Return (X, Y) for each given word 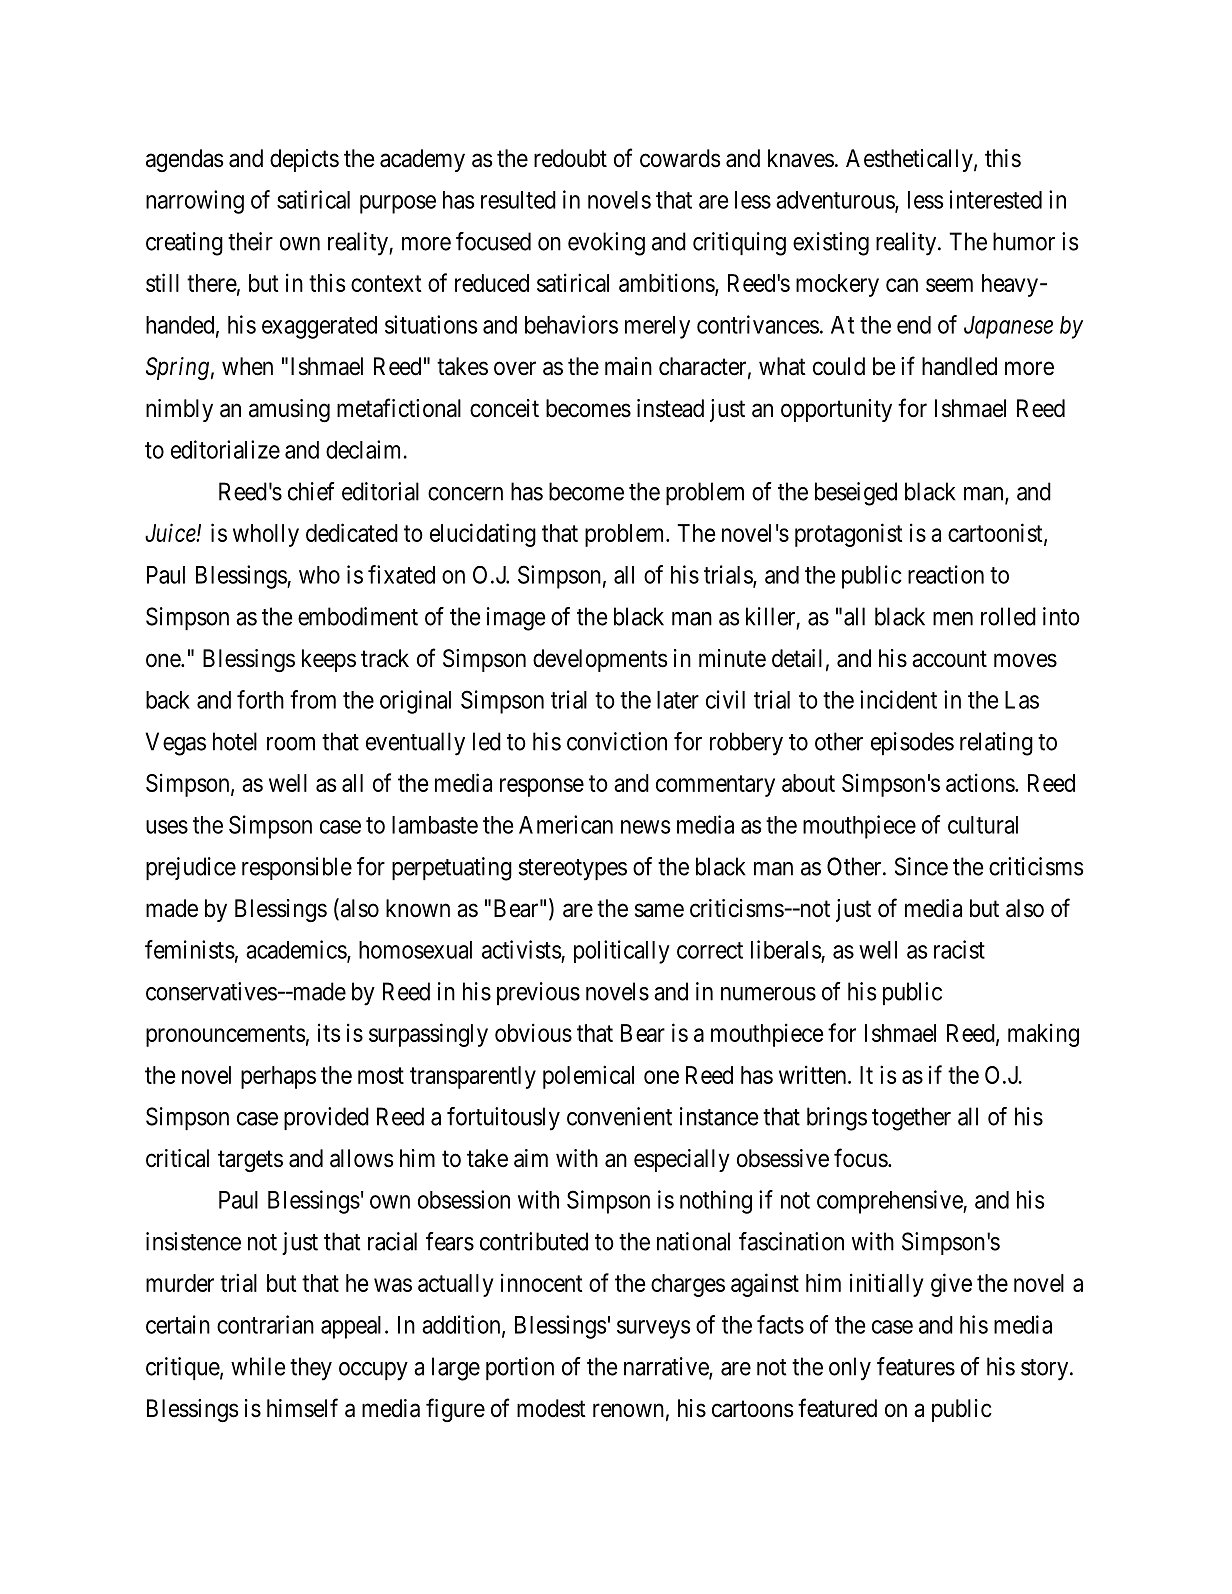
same (659, 910)
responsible (297, 868)
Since (921, 866)
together (911, 1119)
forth (260, 699)
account (949, 659)
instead (670, 408)
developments (600, 660)
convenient (619, 1116)
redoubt (570, 158)
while (258, 1366)
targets (250, 1161)
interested (996, 199)
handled (959, 366)
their (250, 241)
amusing (289, 410)
